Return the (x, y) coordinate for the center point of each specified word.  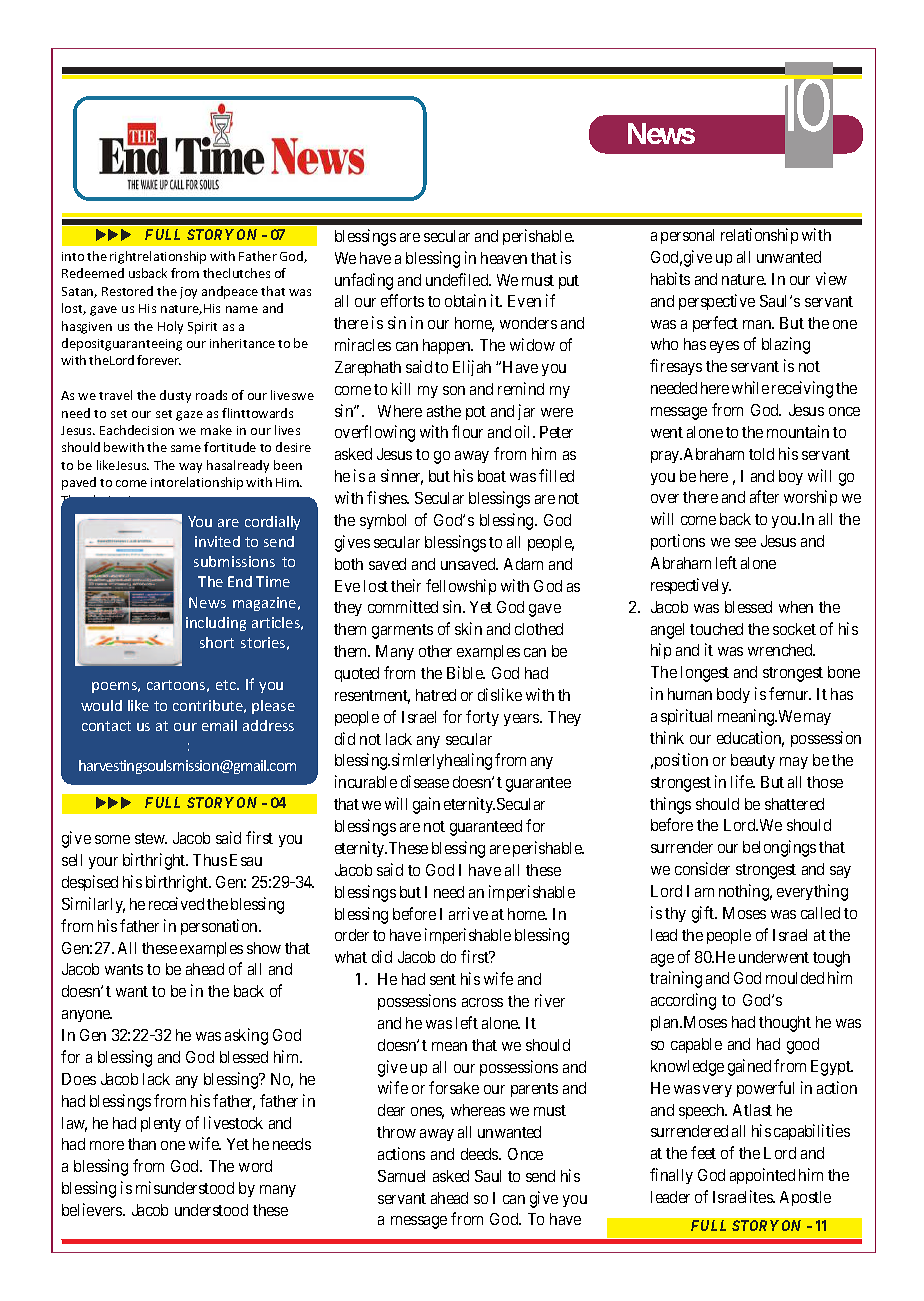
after (764, 496)
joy (188, 293)
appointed (762, 1176)
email (219, 725)
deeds (480, 1154)
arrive (468, 913)
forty (482, 718)
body (733, 695)
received (176, 903)
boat (492, 476)
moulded (795, 978)
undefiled (458, 279)
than (142, 1144)
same (186, 448)
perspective (717, 302)
